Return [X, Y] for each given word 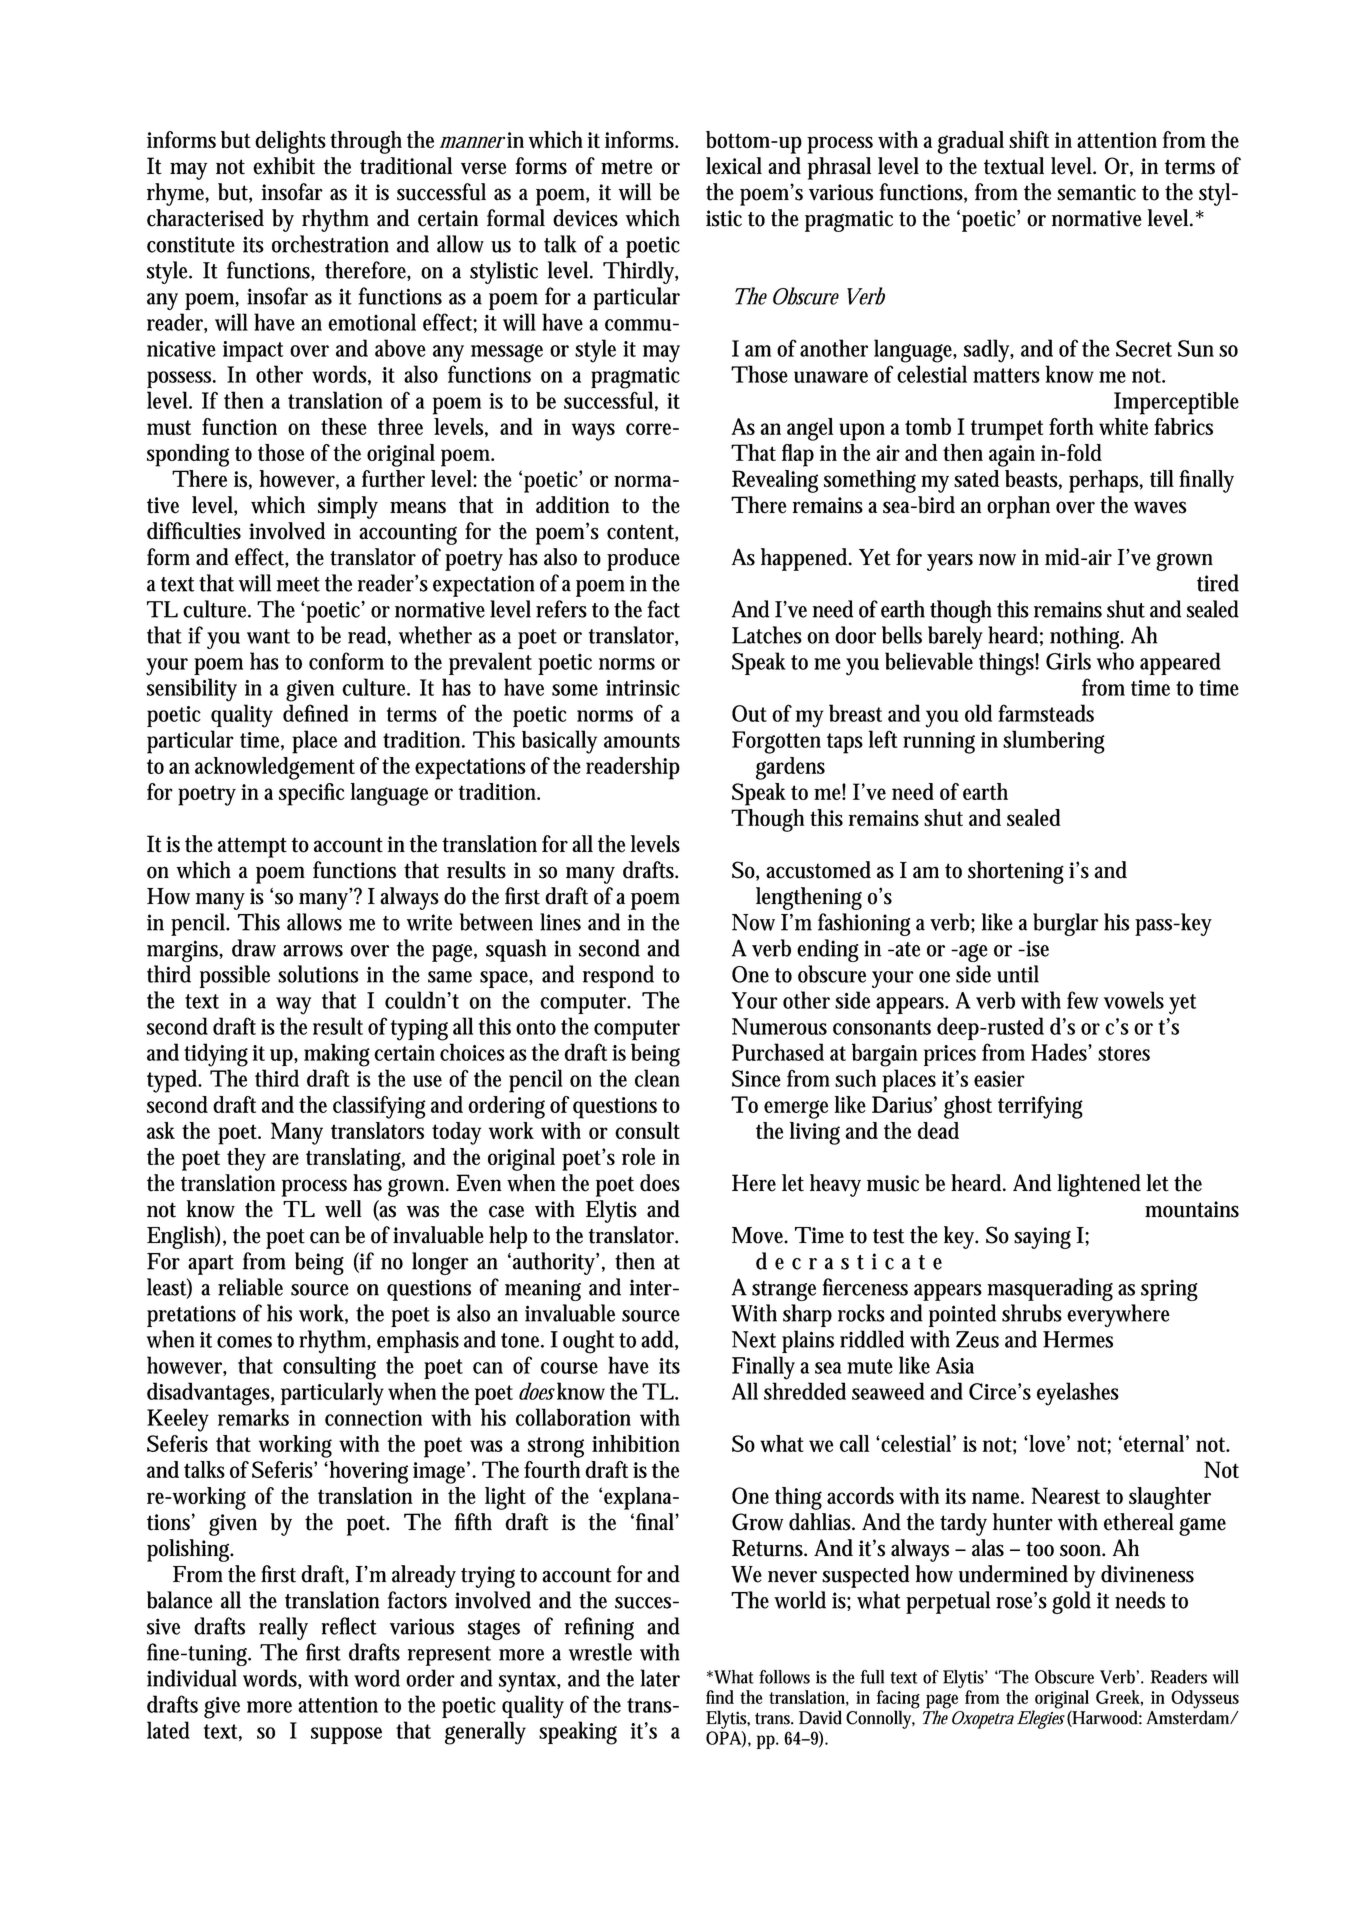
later [660, 1678]
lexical [734, 166]
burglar [1066, 924]
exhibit [284, 166]
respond [618, 976]
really [283, 1628]
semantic [1096, 192]
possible [235, 976]
